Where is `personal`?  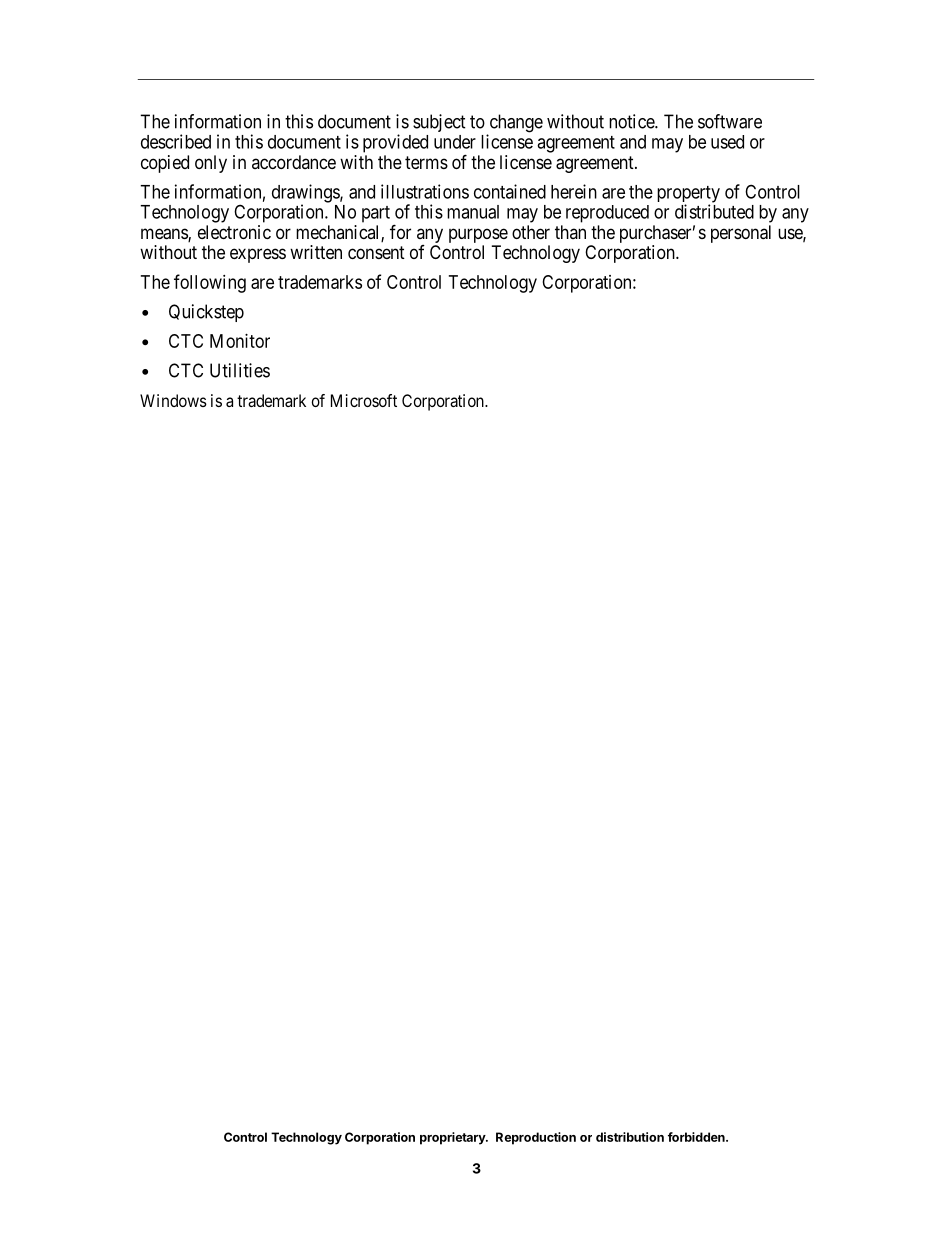 personal is located at coordinates (741, 234).
